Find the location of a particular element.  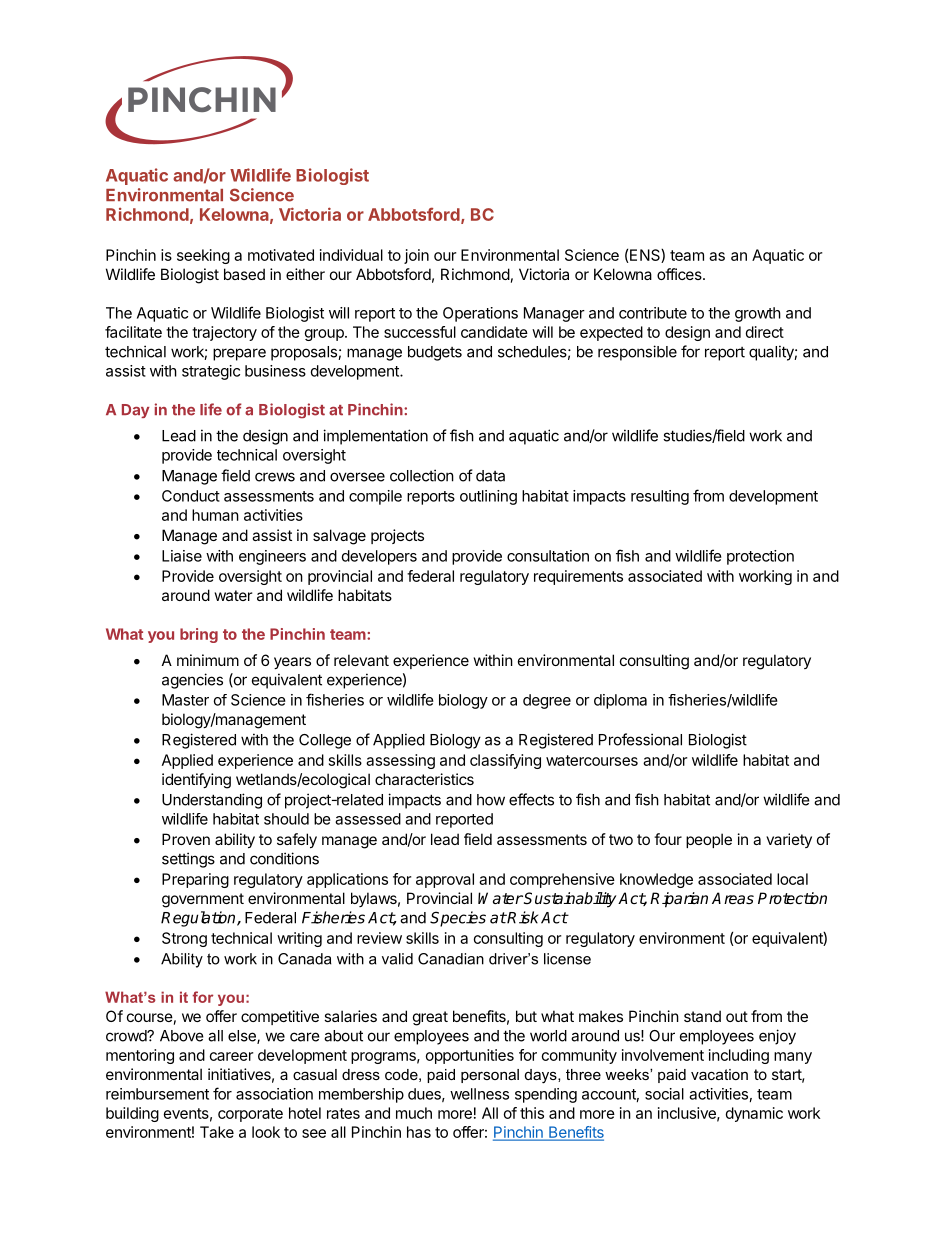

wellness is located at coordinates (479, 1094).
